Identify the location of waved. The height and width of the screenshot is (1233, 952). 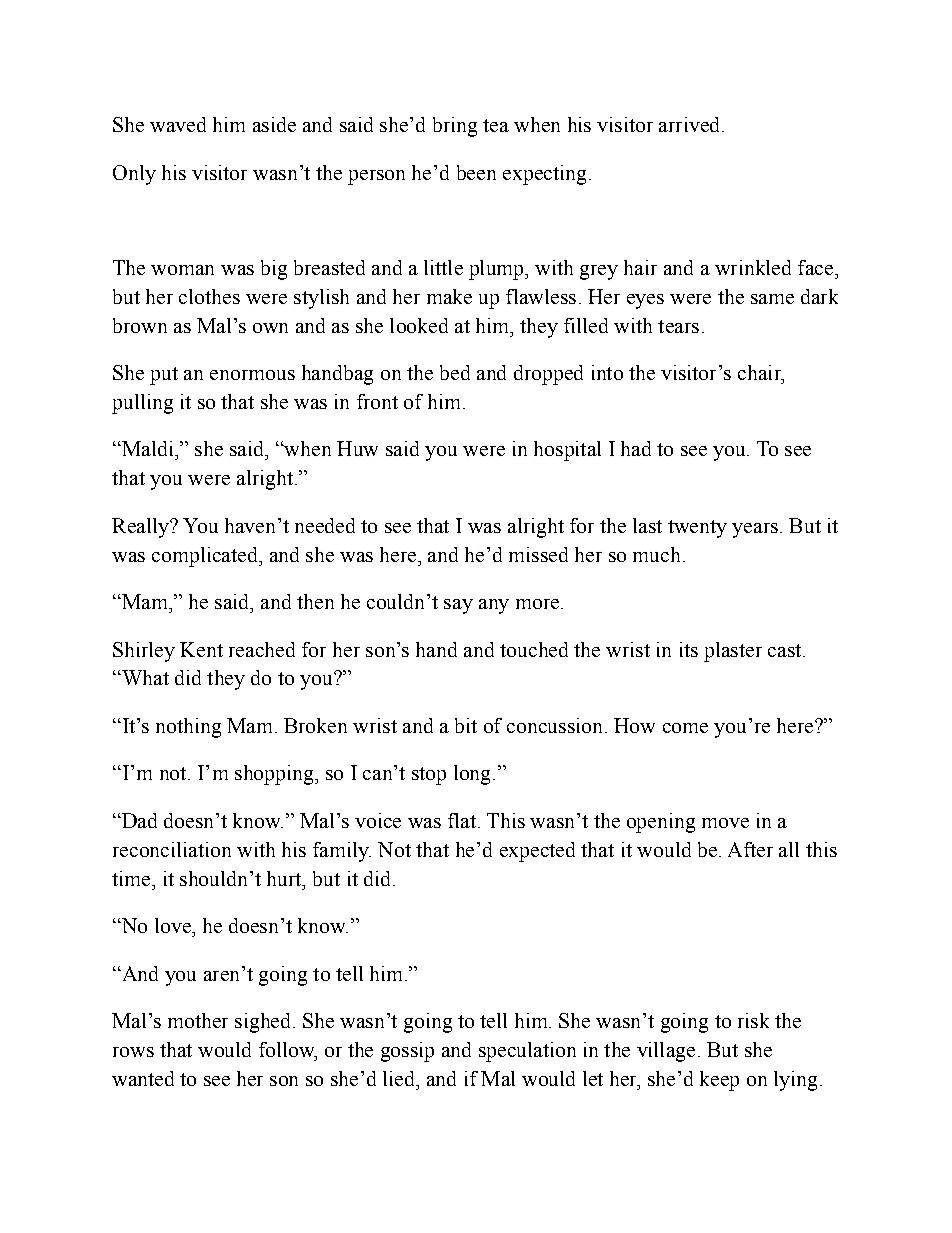
(178, 124).
